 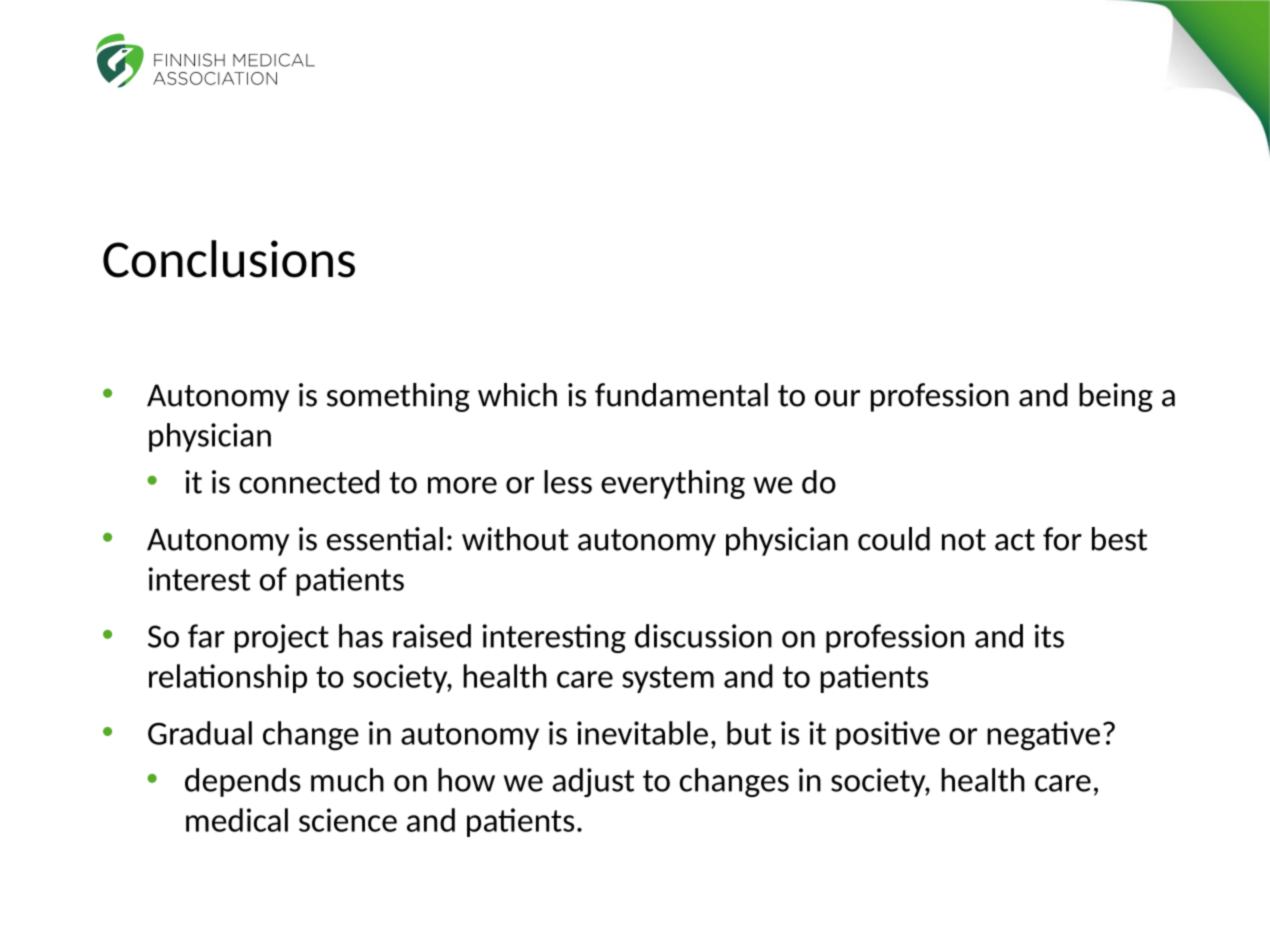 What do you see at coordinates (1049, 636) in the screenshot?
I see `its` at bounding box center [1049, 636].
